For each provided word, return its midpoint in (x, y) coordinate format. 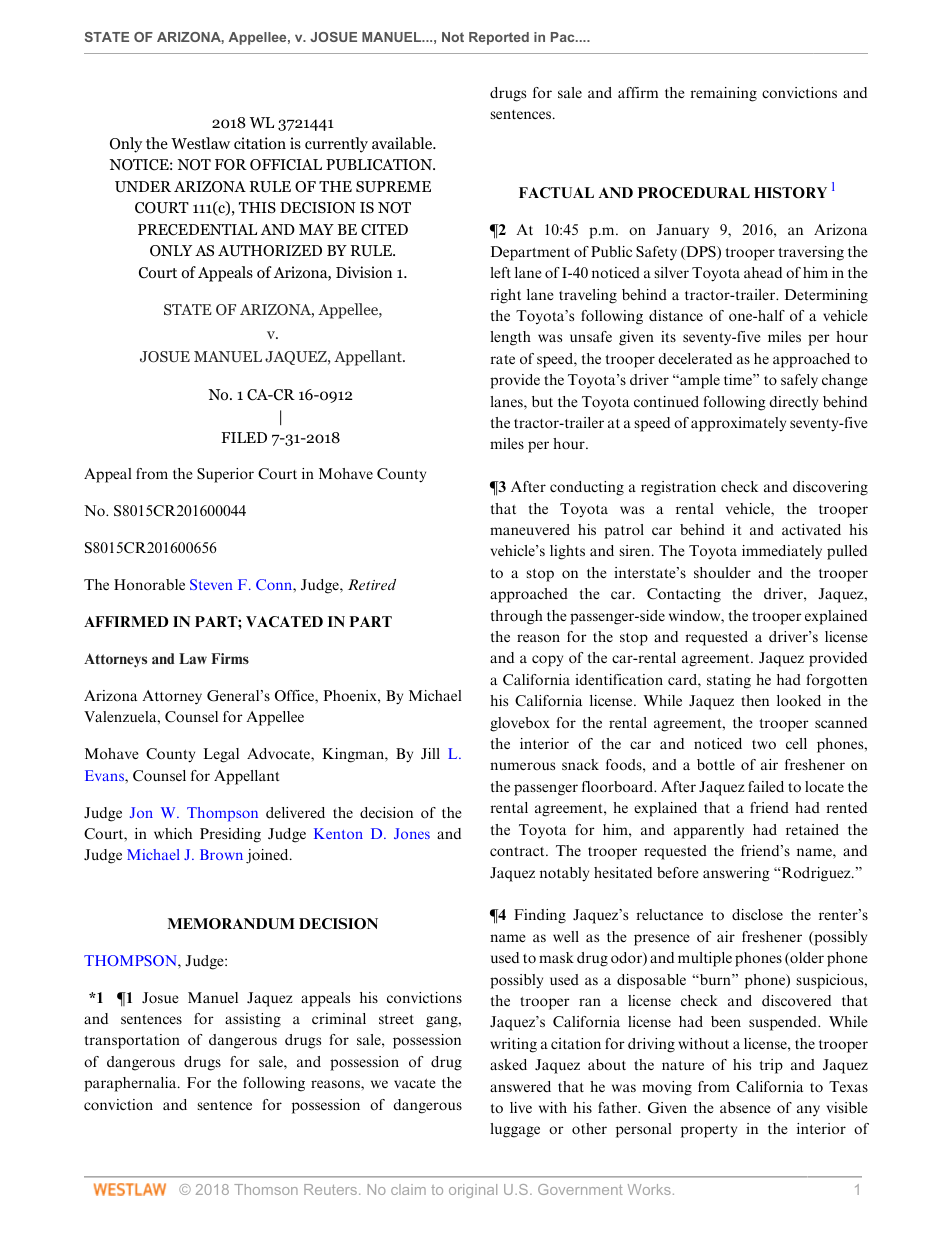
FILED (244, 437)
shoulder (722, 572)
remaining (724, 94)
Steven (211, 584)
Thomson (266, 1189)
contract (518, 851)
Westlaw (200, 143)
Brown (221, 854)
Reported (499, 38)
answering (736, 874)
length (510, 338)
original (473, 1191)
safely (799, 381)
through (517, 617)
